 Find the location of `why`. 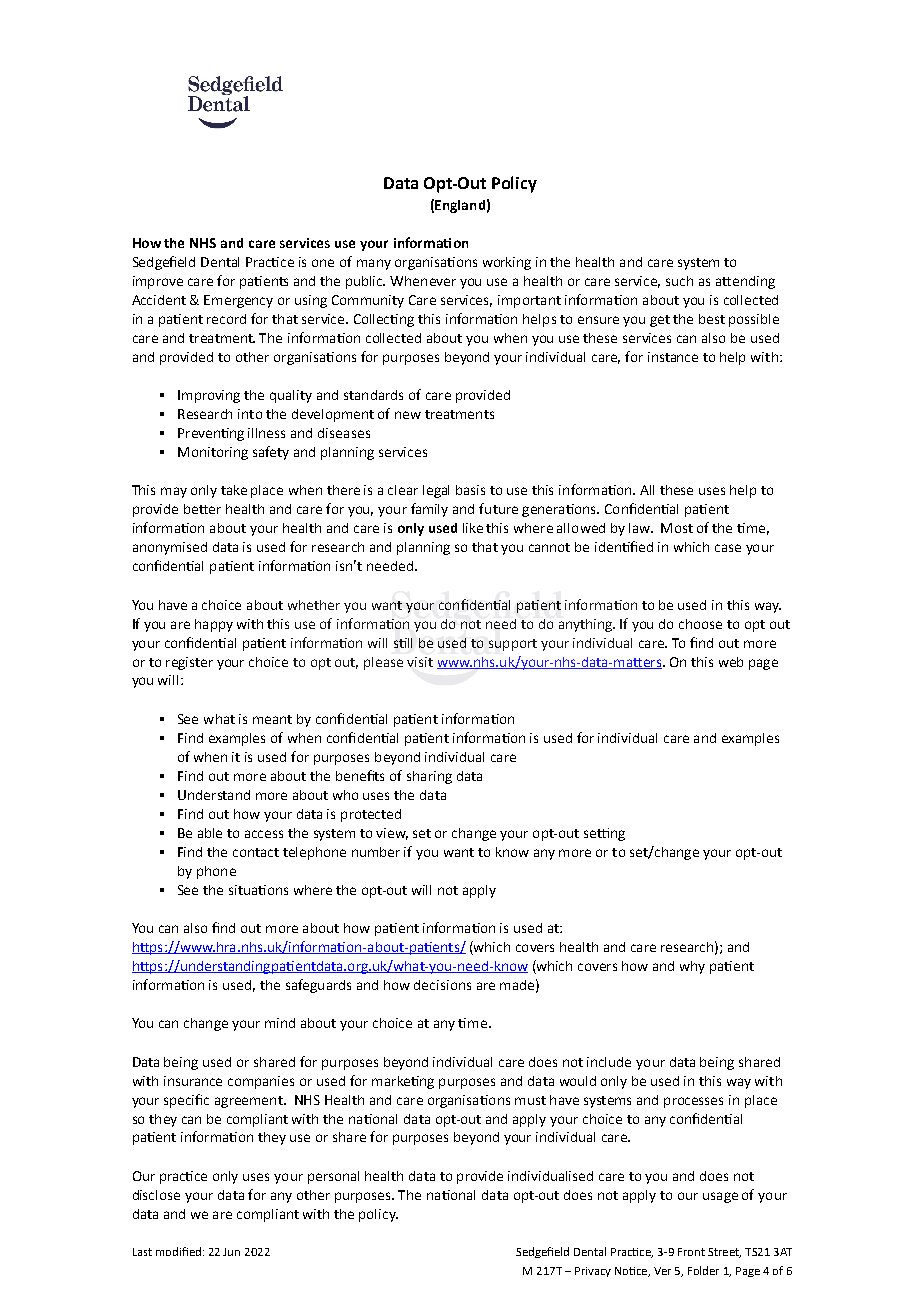

why is located at coordinates (692, 967).
